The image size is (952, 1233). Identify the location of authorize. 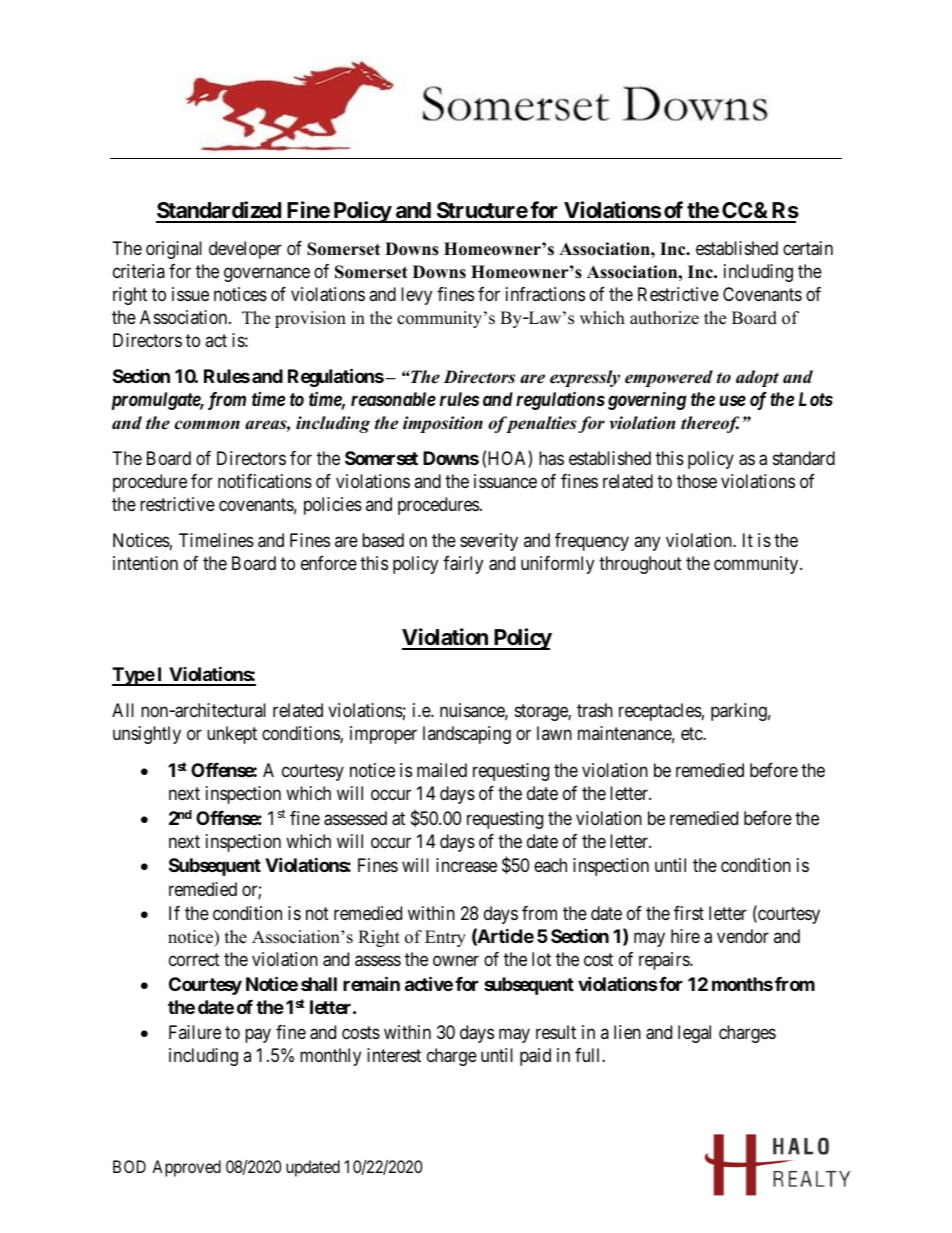
(664, 318).
